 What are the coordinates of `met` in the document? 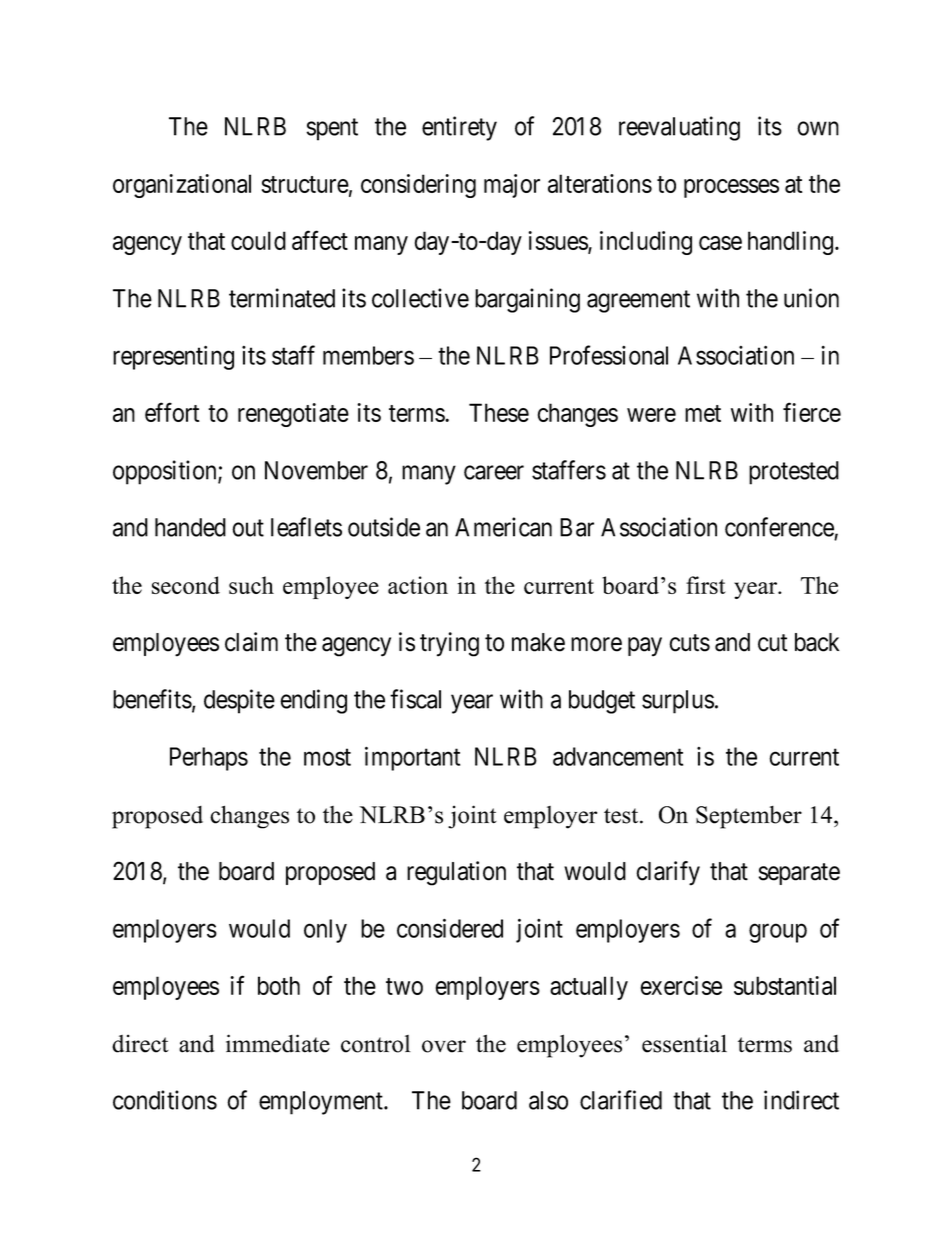 It's located at (703, 413).
